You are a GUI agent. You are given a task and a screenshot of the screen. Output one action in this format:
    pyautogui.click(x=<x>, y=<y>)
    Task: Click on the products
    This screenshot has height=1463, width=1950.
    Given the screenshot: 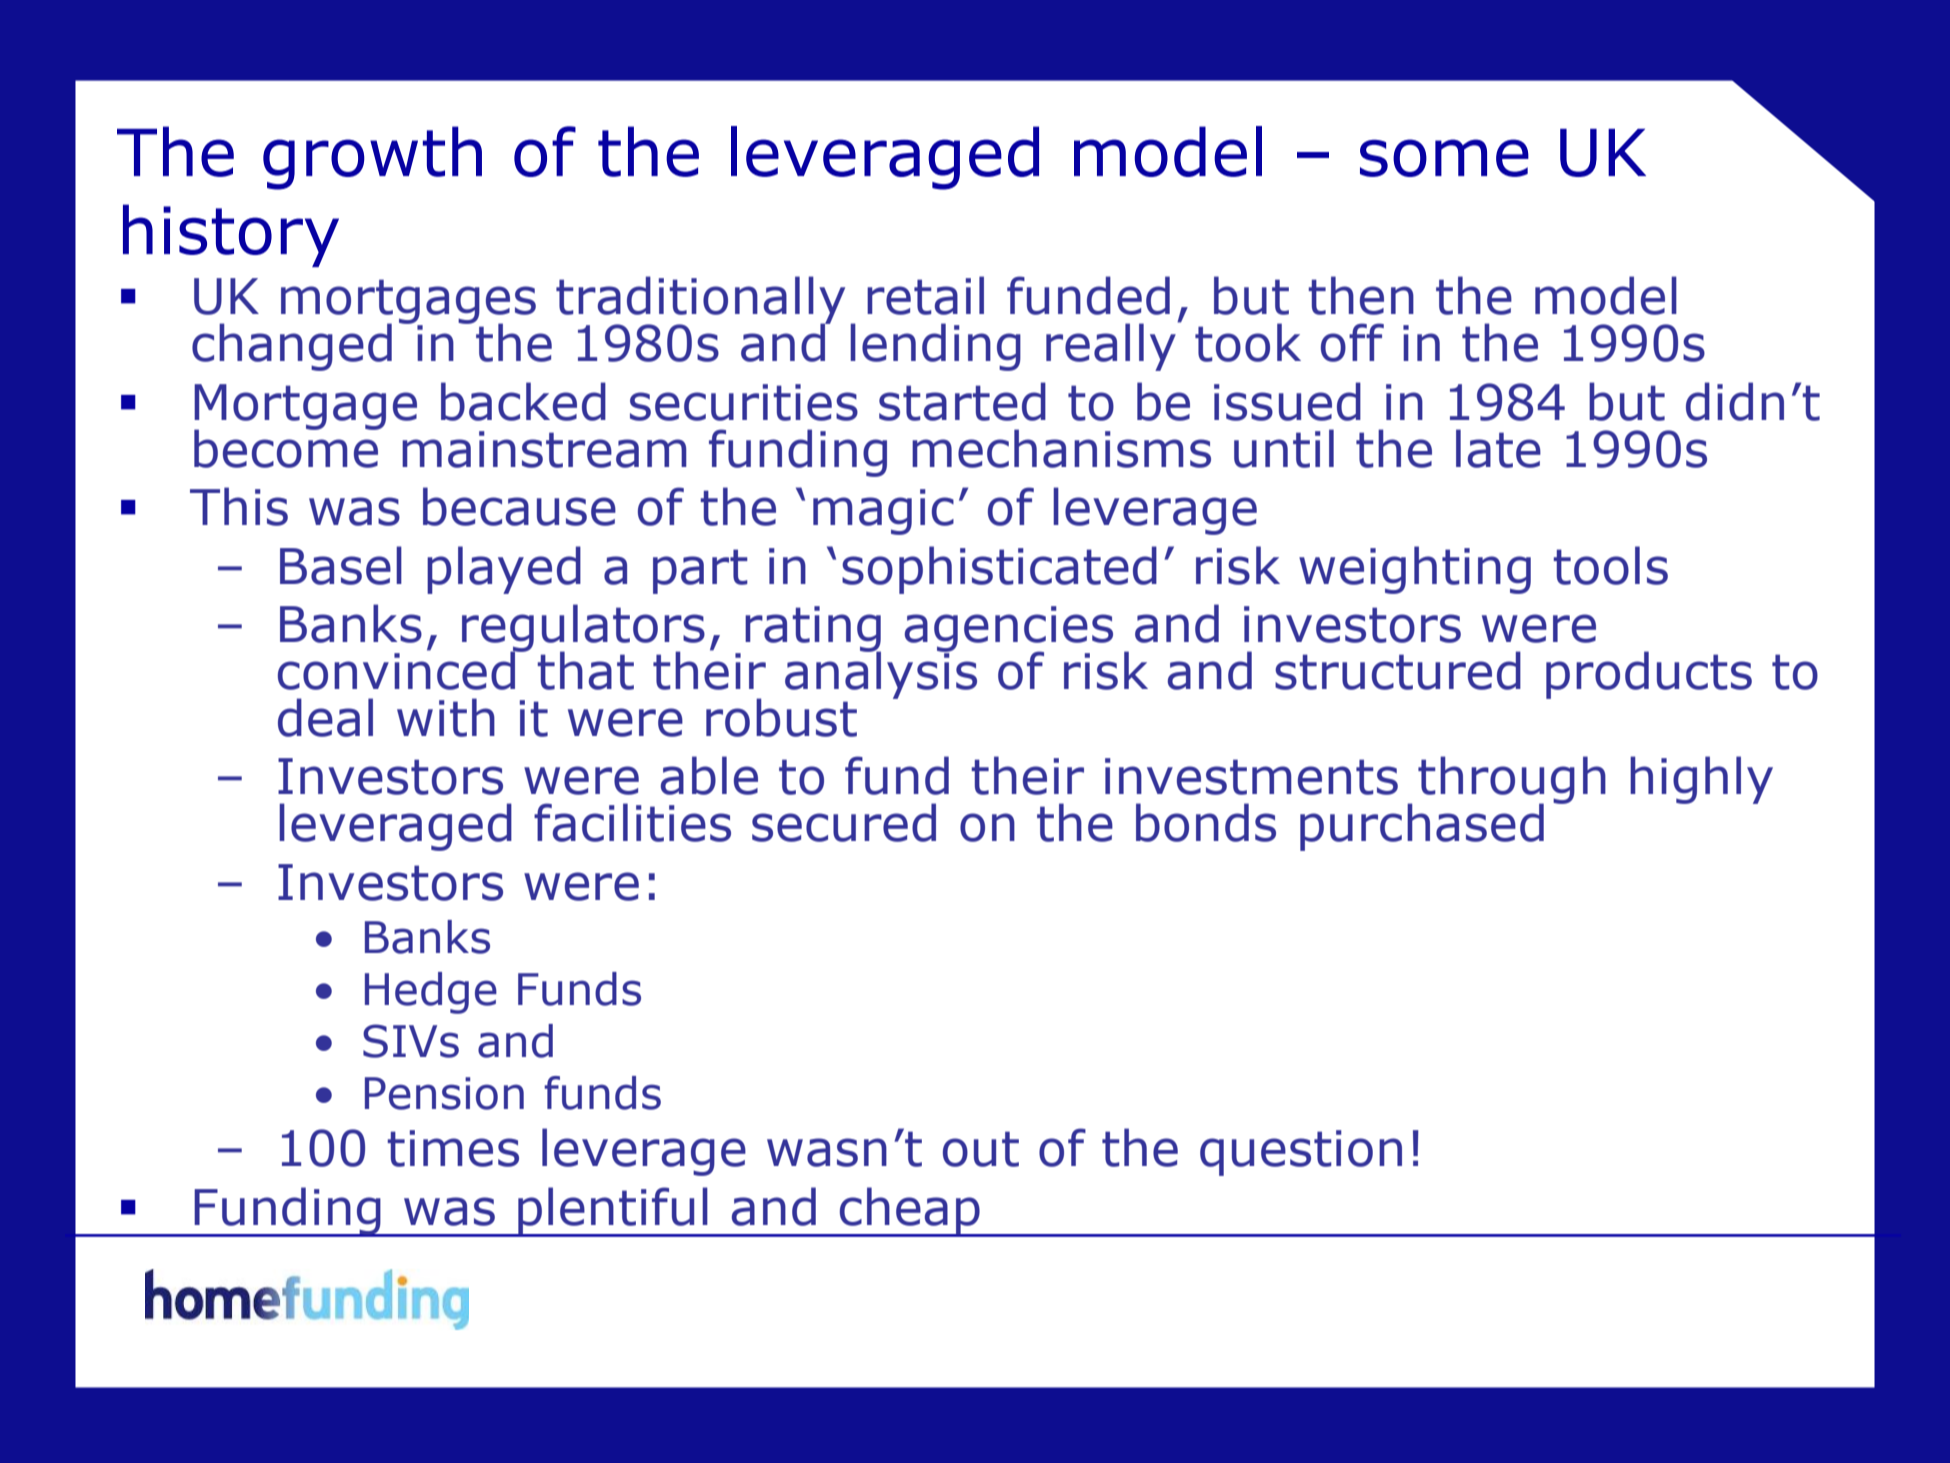 What is the action you would take?
    pyautogui.click(x=1649, y=675)
